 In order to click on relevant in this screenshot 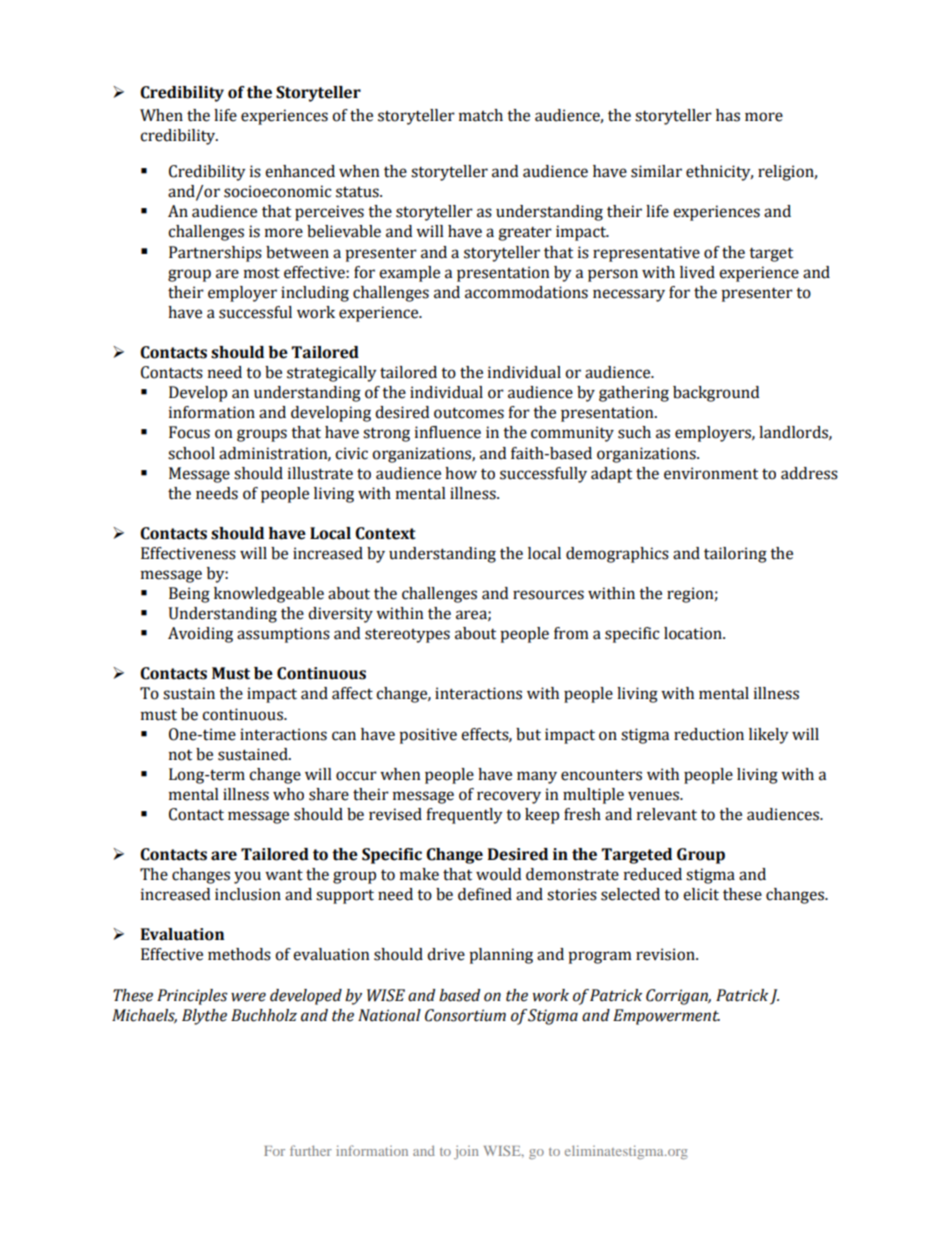, I will do `click(667, 814)`.
